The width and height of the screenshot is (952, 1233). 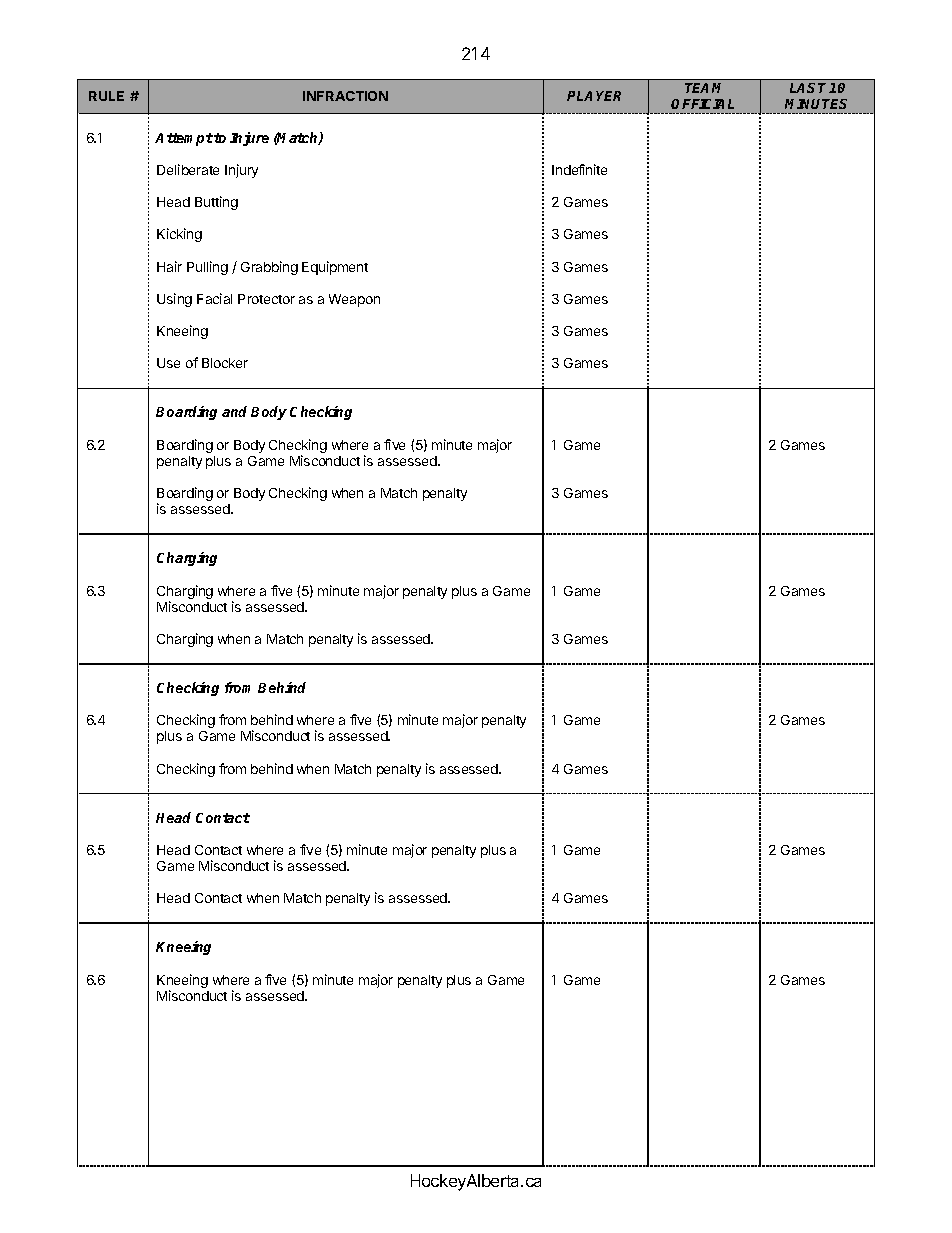 I want to click on Deliberate, so click(x=188, y=169).
